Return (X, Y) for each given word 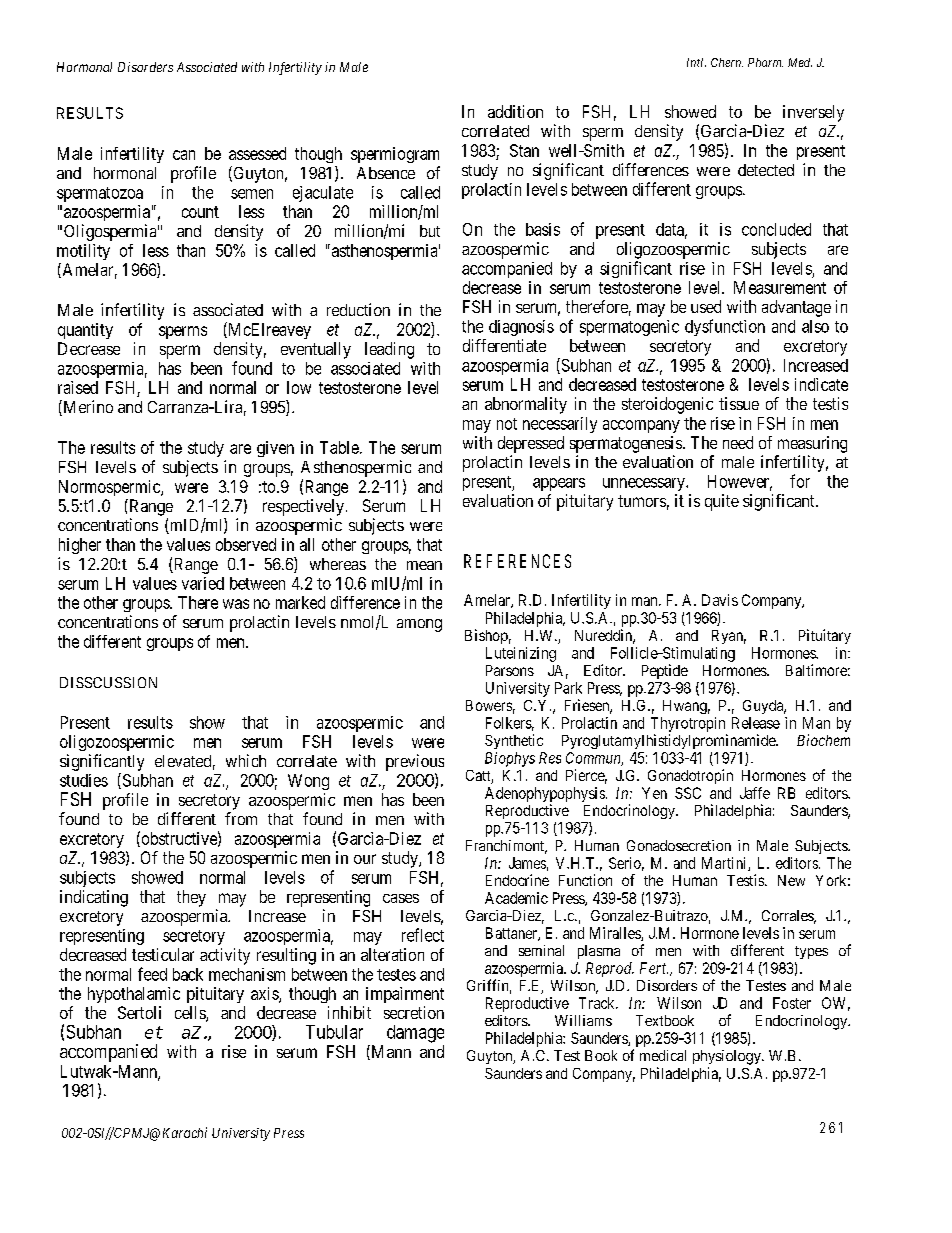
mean (424, 565)
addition (515, 111)
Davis (720, 600)
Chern (727, 62)
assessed (257, 153)
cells (191, 1014)
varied (203, 583)
